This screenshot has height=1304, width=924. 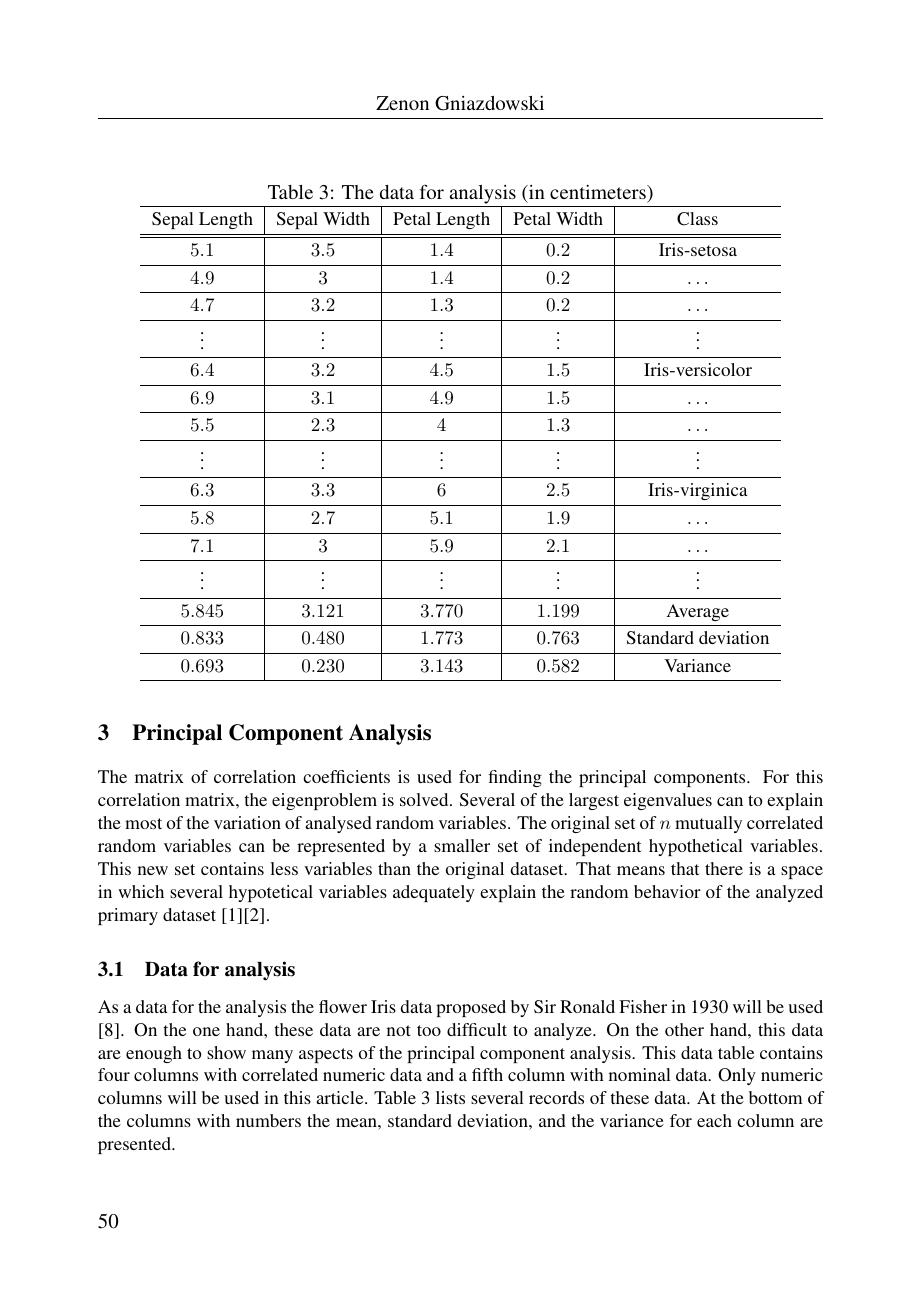 I want to click on solved, so click(x=425, y=799).
